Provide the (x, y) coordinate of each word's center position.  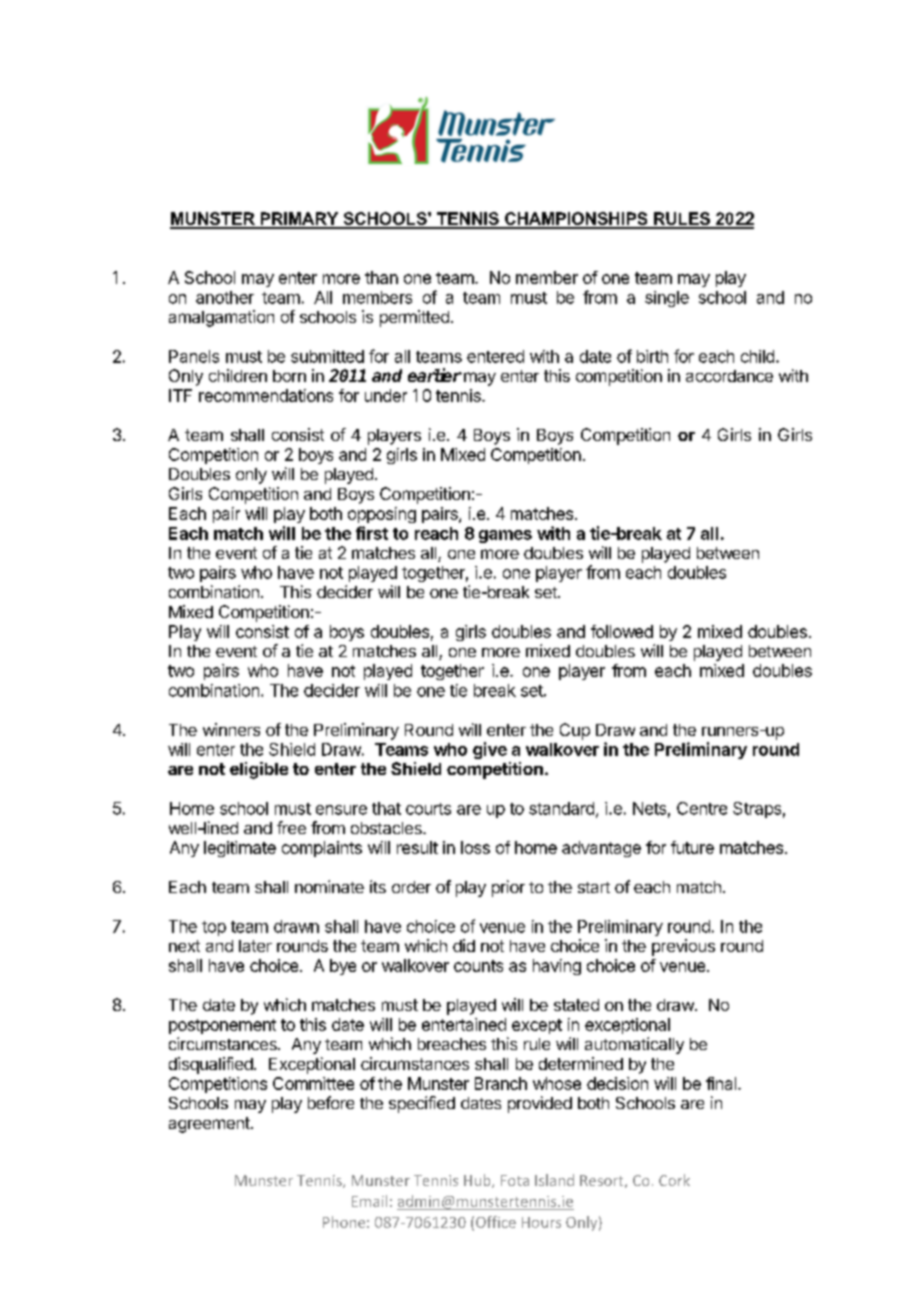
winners (231, 729)
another (225, 297)
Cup (575, 731)
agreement (209, 1125)
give (490, 750)
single (667, 299)
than (381, 277)
